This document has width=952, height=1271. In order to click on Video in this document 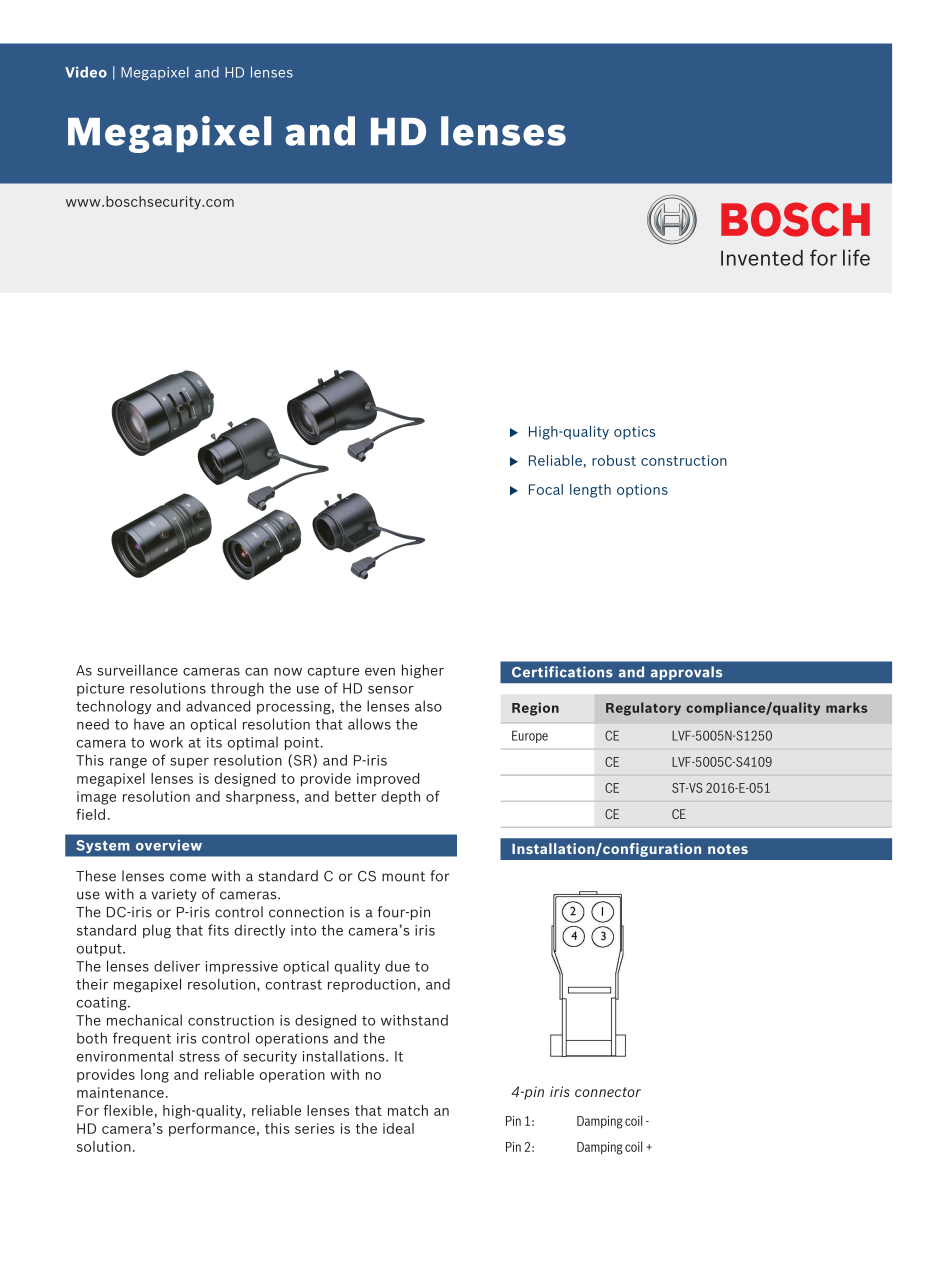, I will do `click(86, 72)`.
